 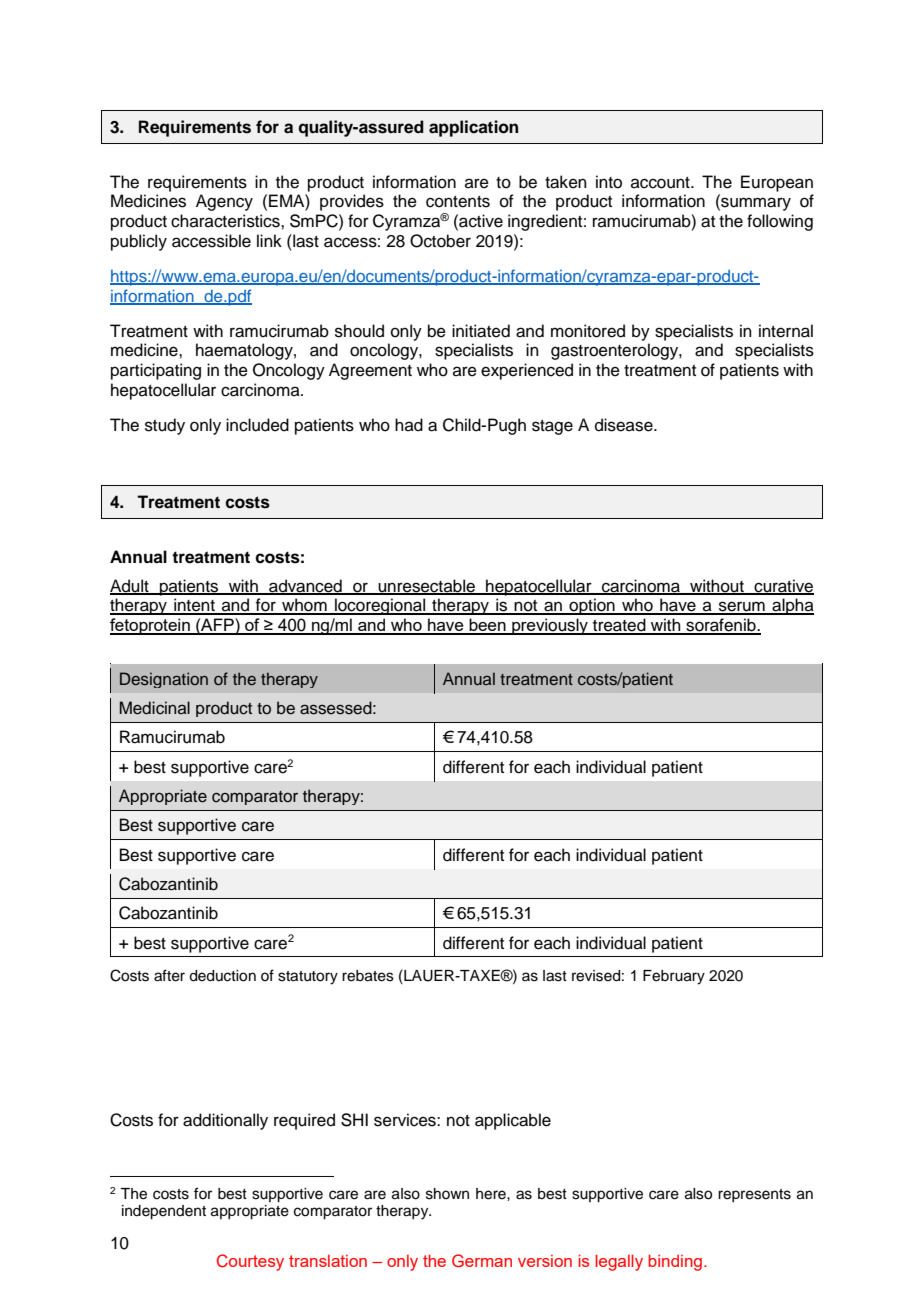 What do you see at coordinates (194, 606) in the document?
I see `intent` at bounding box center [194, 606].
